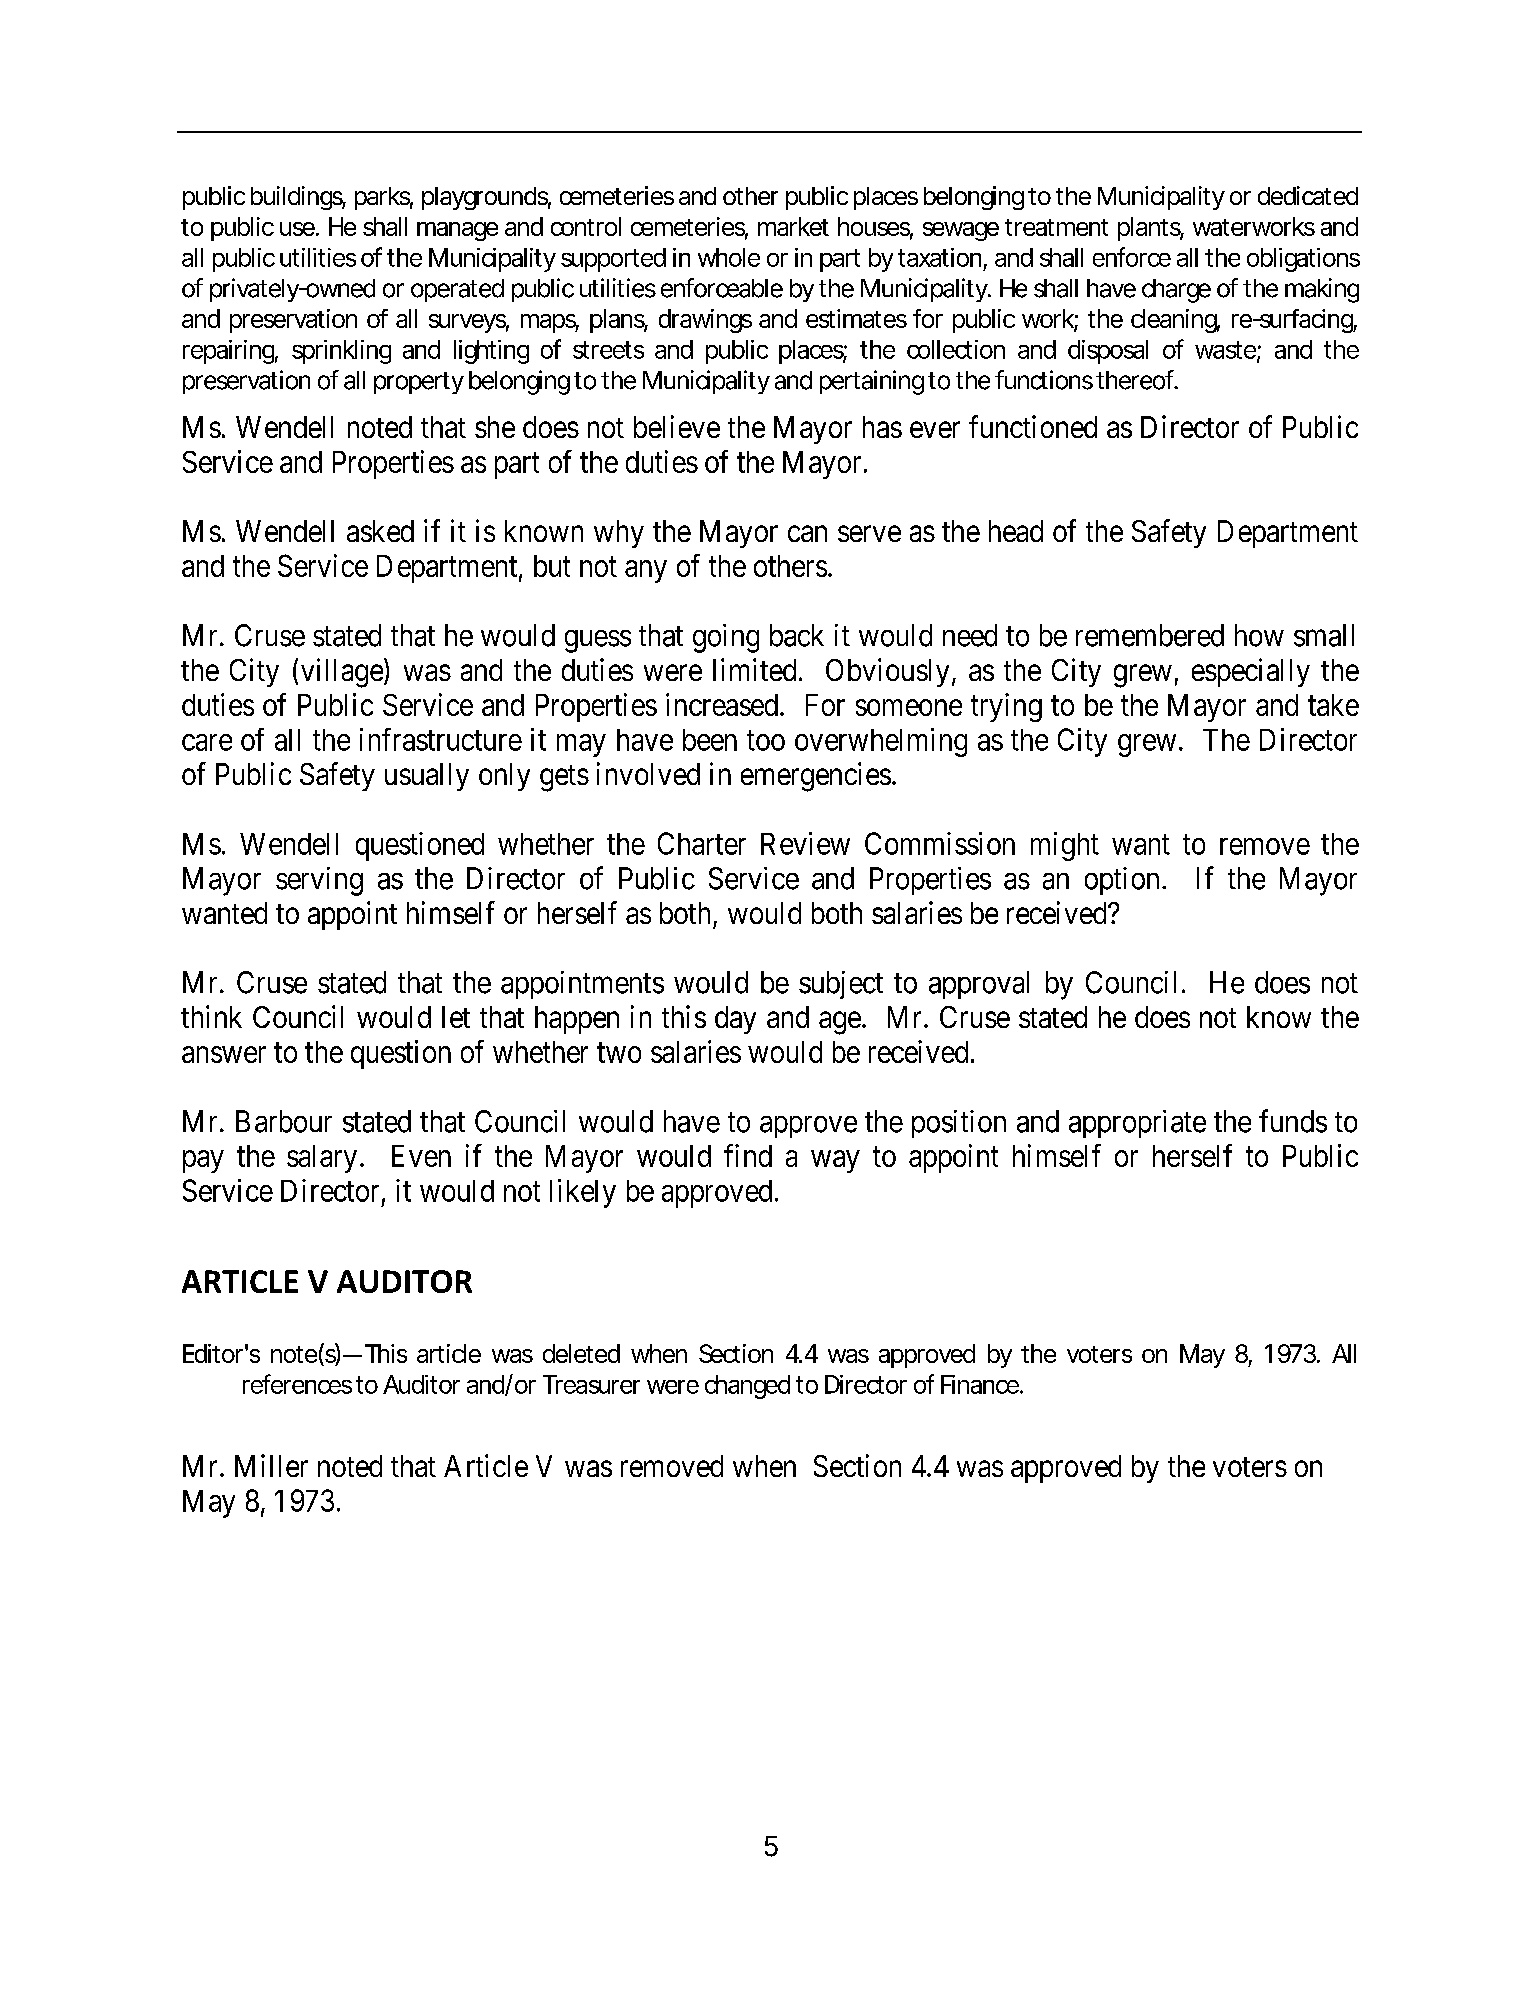 The height and width of the screenshot is (1992, 1539). Describe the element at coordinates (298, 198) in the screenshot. I see `buildings` at that location.
